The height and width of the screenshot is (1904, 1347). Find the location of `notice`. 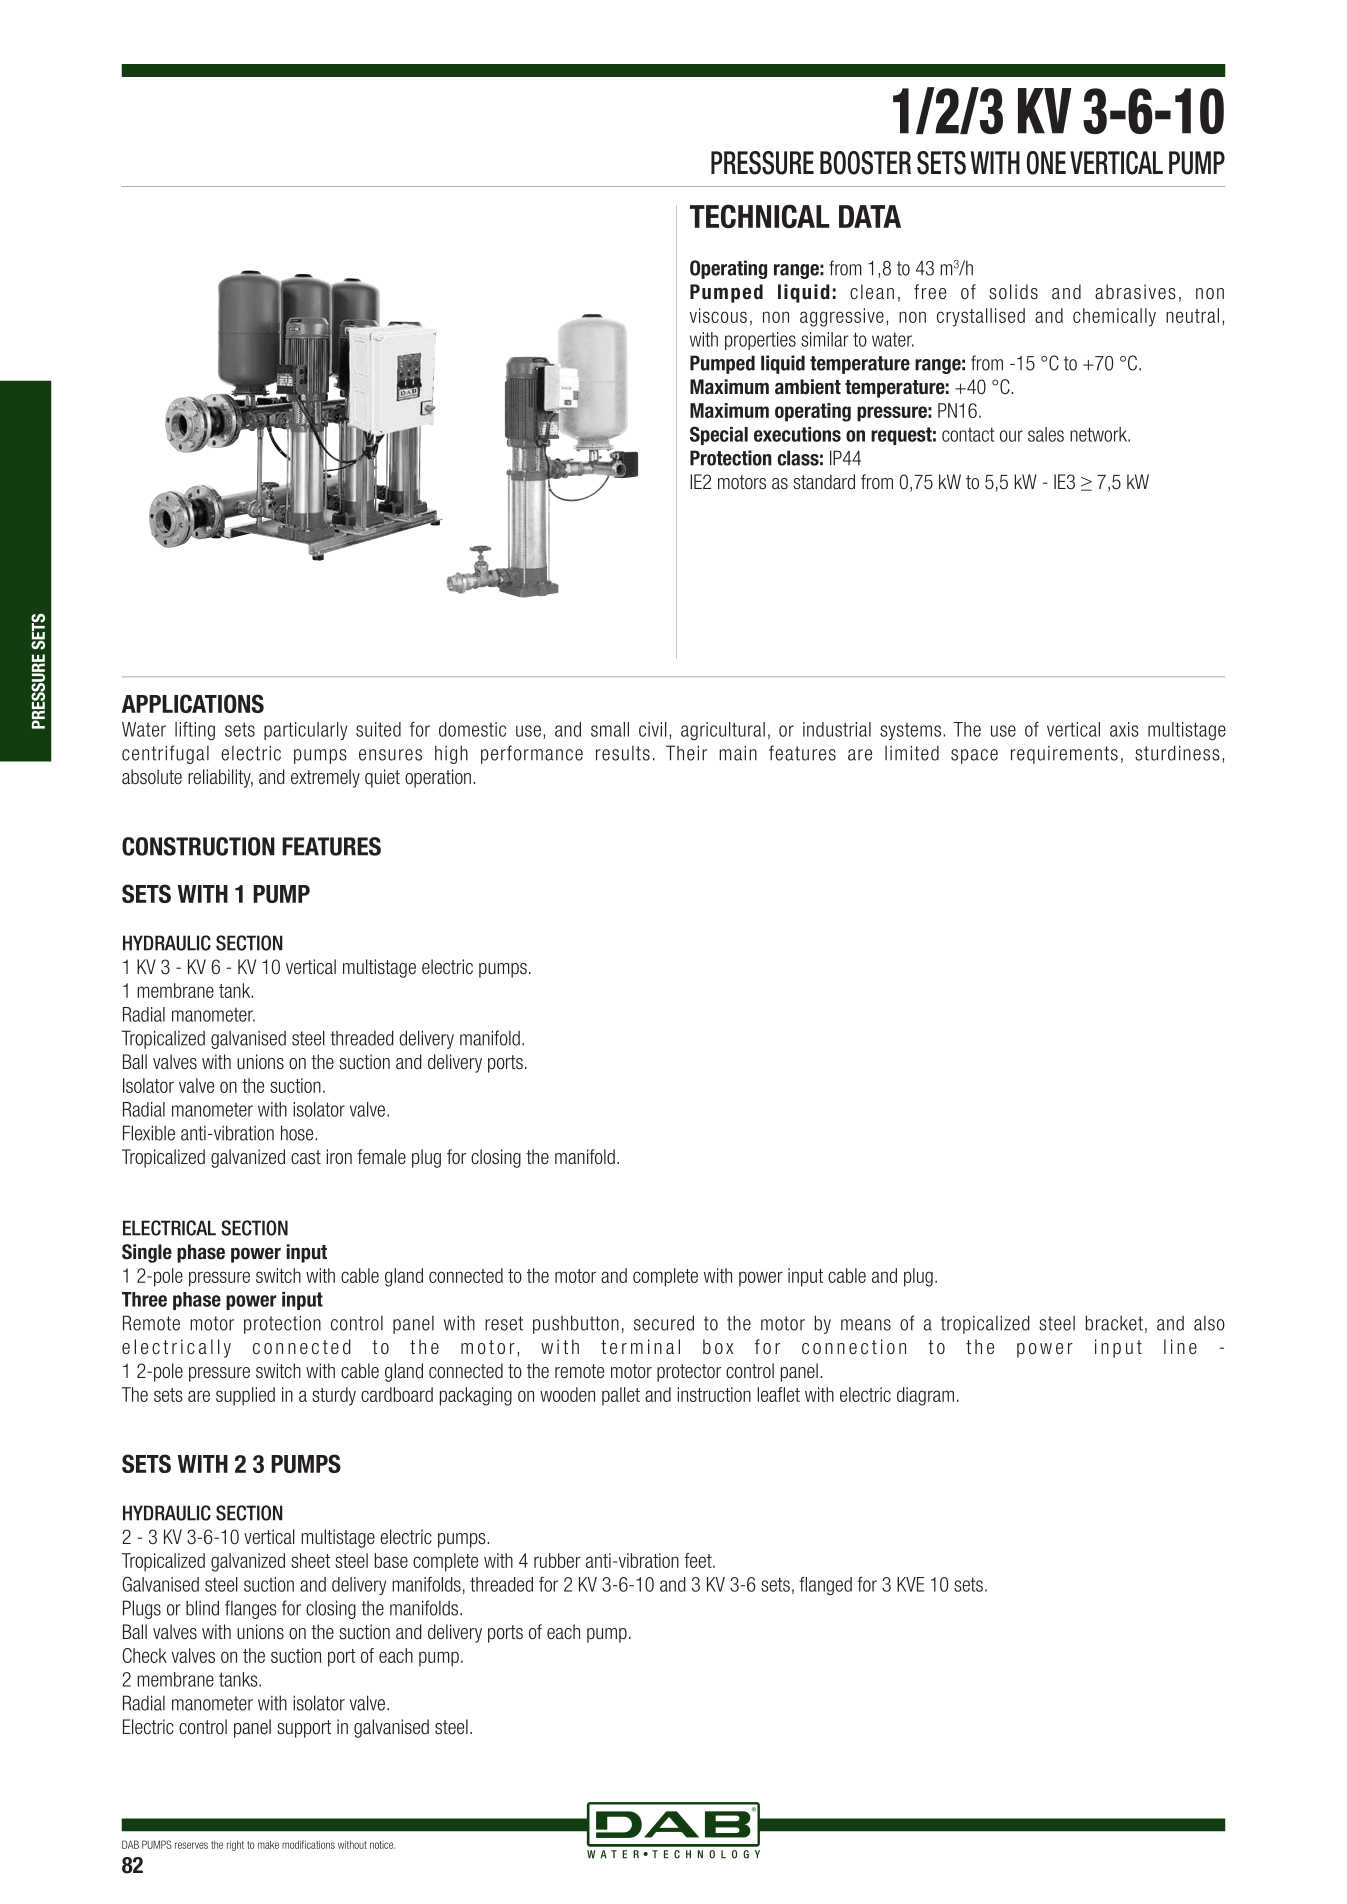

notice is located at coordinates (382, 1845).
